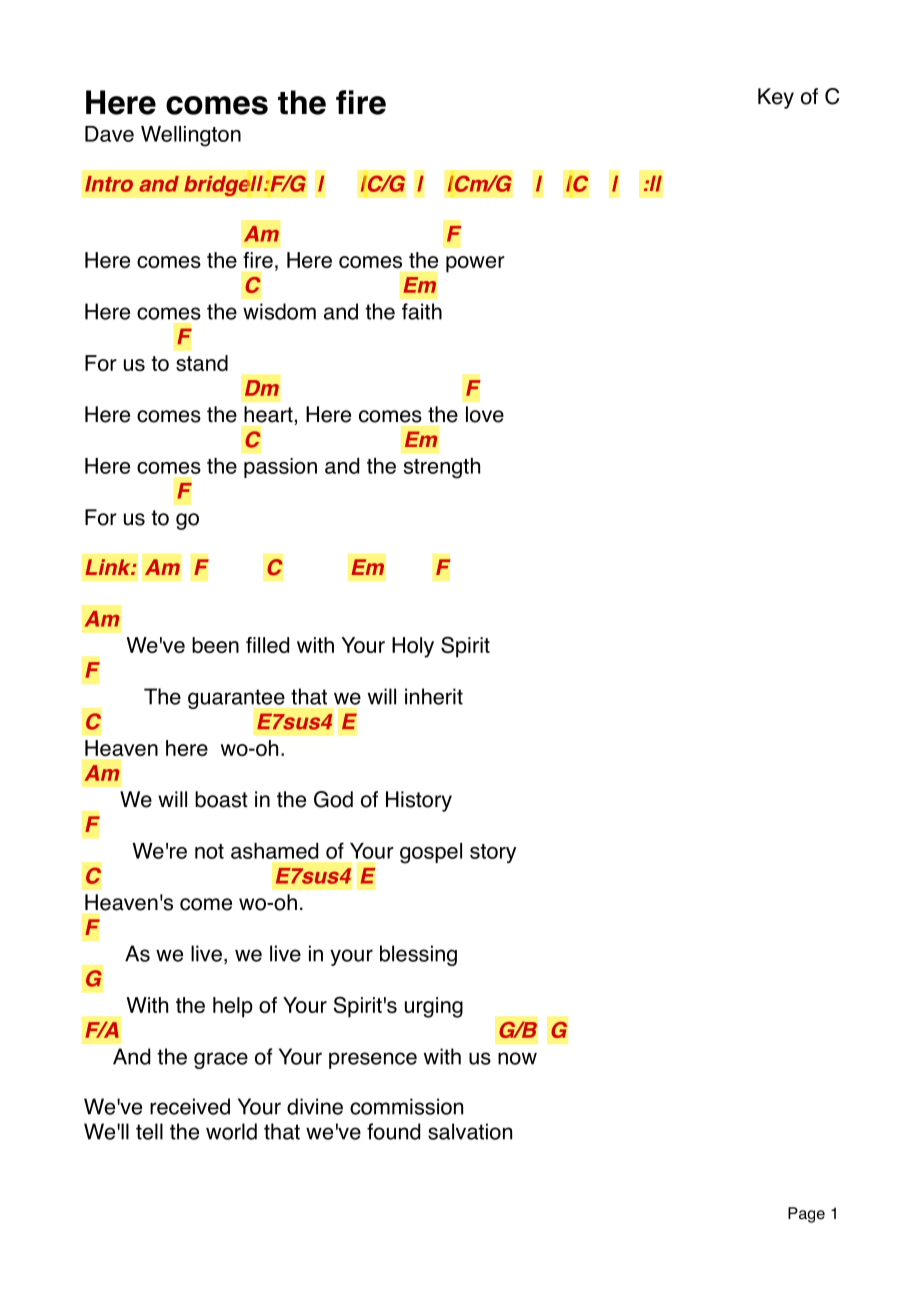 The width and height of the page is (924, 1308). I want to click on Holy, so click(413, 647).
